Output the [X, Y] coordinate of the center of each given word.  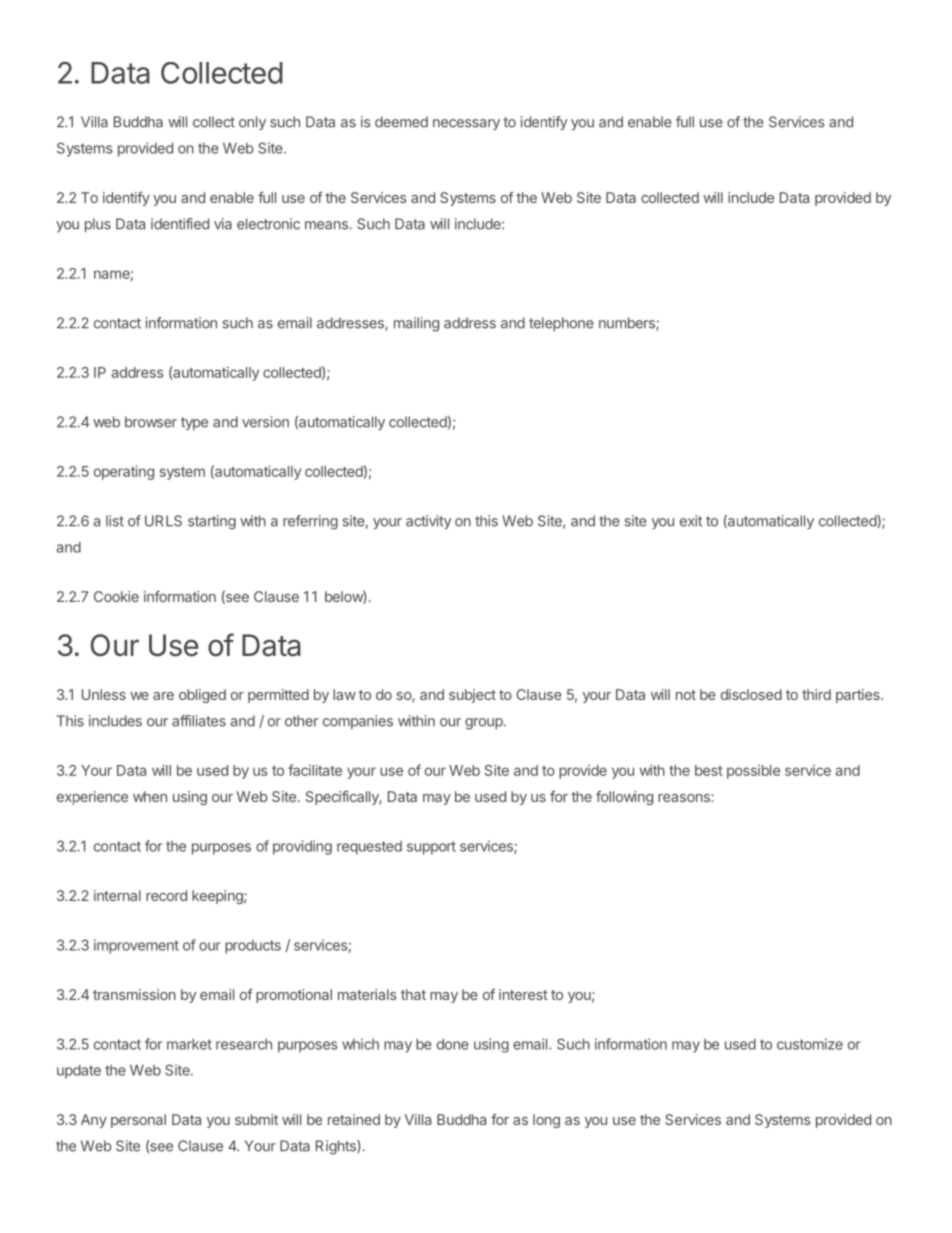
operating [124, 472]
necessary [466, 124]
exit [691, 521]
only [252, 123]
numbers [628, 324]
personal [138, 1121]
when [150, 796]
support [431, 848]
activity [428, 522]
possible [753, 772]
